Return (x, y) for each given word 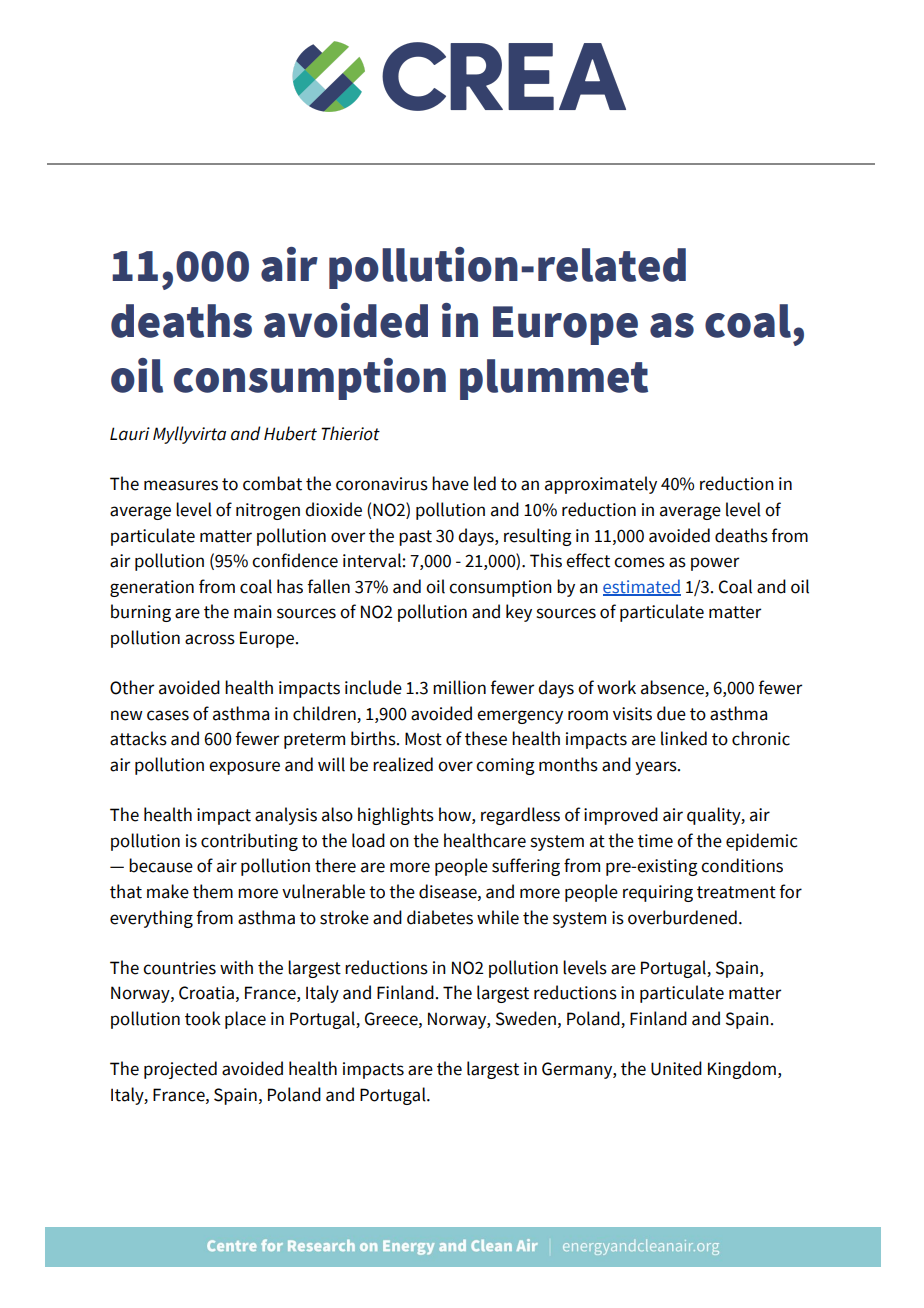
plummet (554, 379)
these (486, 738)
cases (168, 715)
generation (152, 588)
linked (684, 738)
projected (180, 1070)
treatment (736, 892)
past (415, 538)
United (676, 1068)
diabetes (440, 917)
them (213, 891)
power (715, 564)
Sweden (526, 1018)
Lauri (130, 434)
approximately (601, 485)
